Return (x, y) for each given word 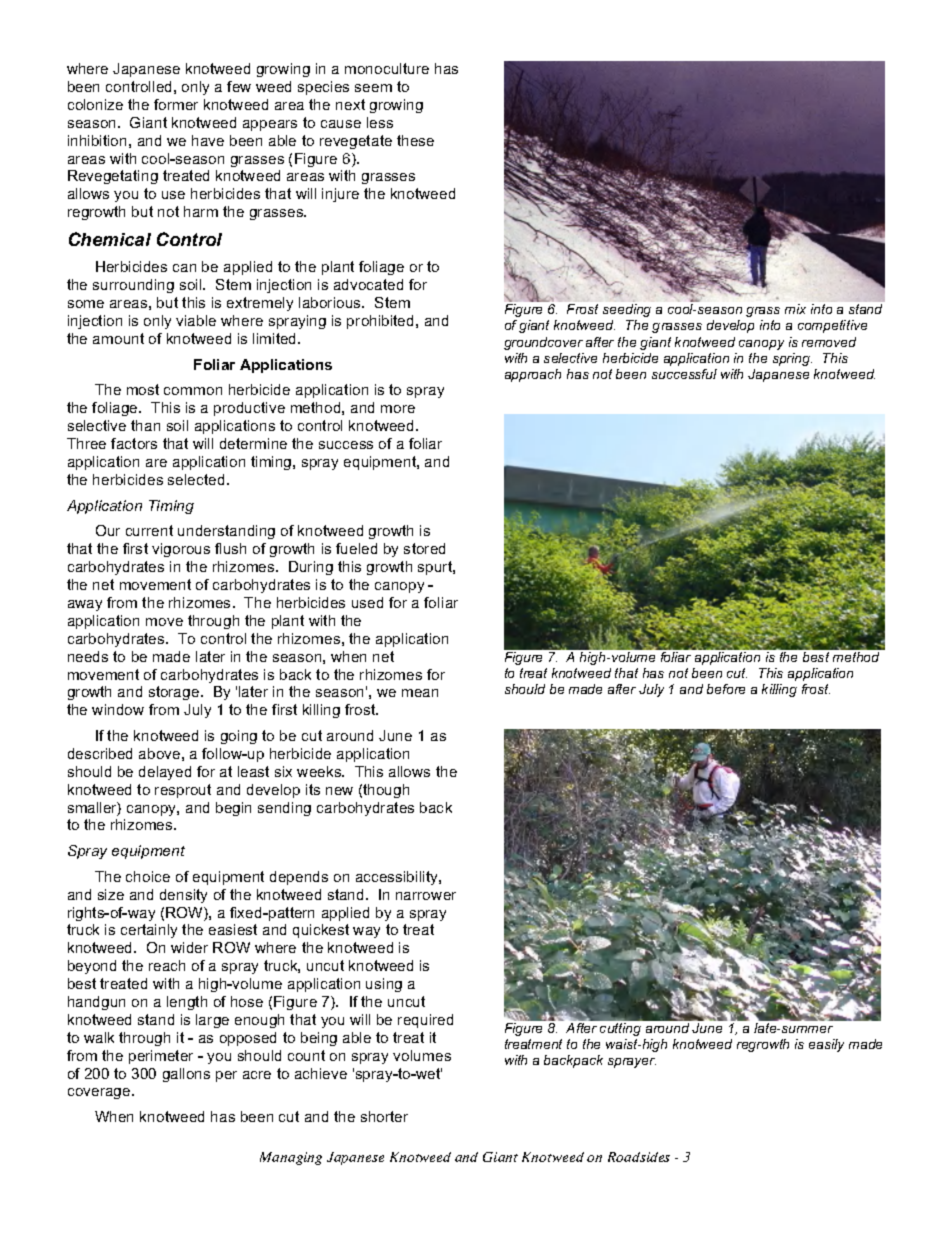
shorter (384, 1116)
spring (792, 359)
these (415, 140)
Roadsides (639, 1157)
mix (795, 309)
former (176, 104)
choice (148, 876)
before (726, 689)
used (367, 602)
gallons (186, 1075)
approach (533, 375)
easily (826, 1045)
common (193, 391)
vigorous (181, 550)
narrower (426, 896)
